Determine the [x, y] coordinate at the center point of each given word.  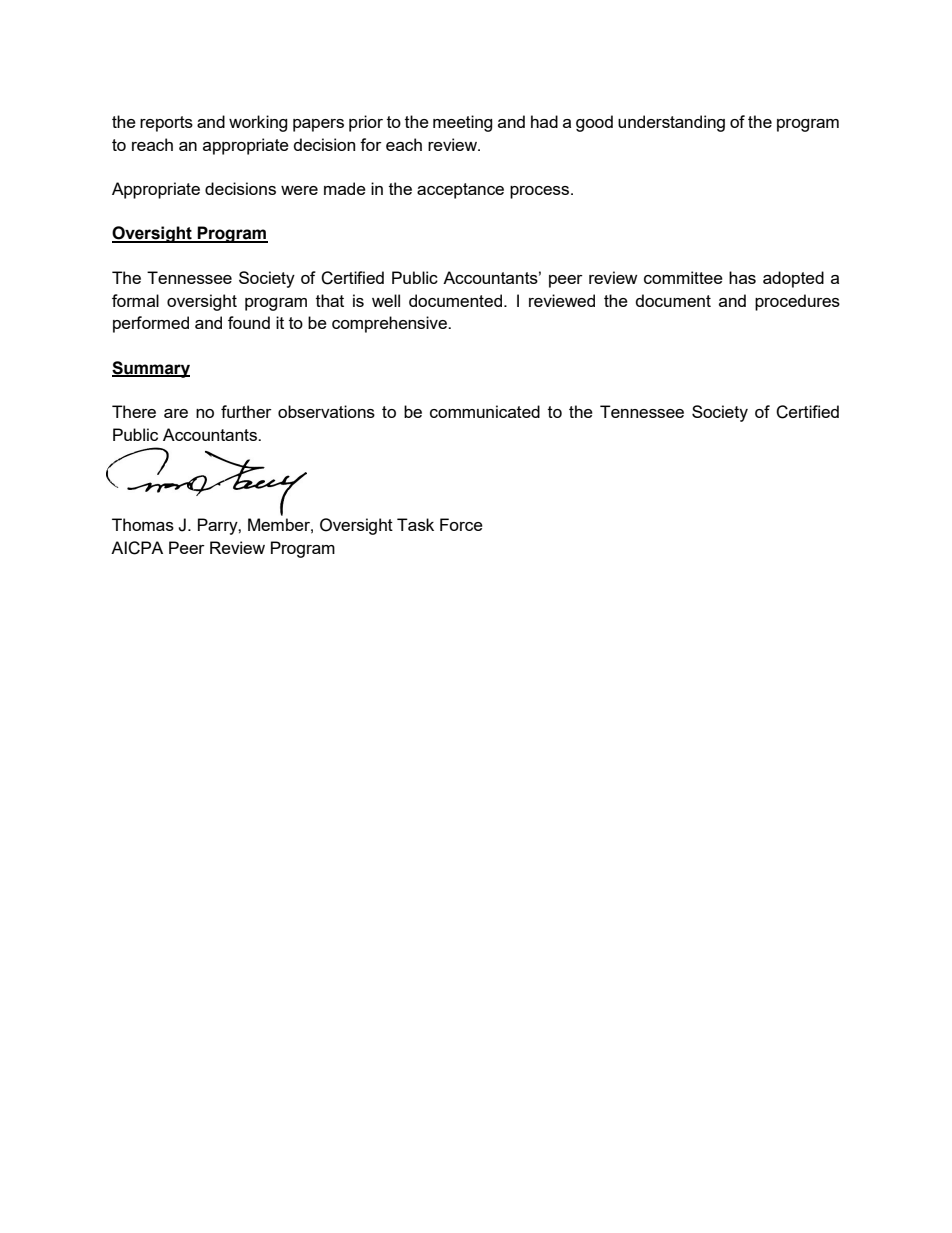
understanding [671, 123]
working [258, 123]
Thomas [143, 524]
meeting [463, 123]
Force [461, 524]
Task [415, 524]
